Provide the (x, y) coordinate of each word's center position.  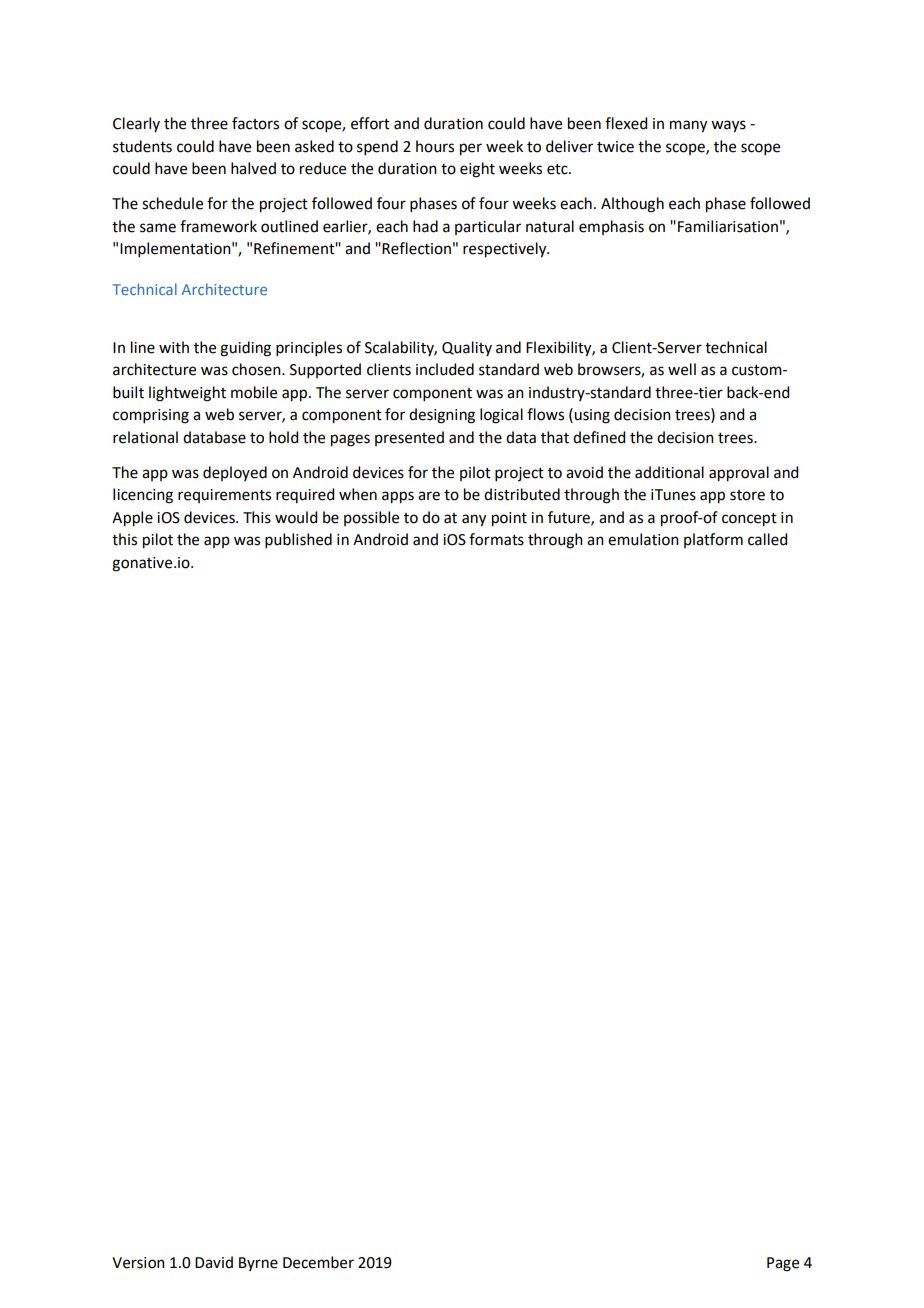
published (298, 540)
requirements (224, 496)
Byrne (258, 1264)
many (688, 126)
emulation (643, 539)
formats (496, 539)
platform (713, 540)
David (214, 1262)
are (429, 496)
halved (253, 168)
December (318, 1262)
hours (435, 146)
